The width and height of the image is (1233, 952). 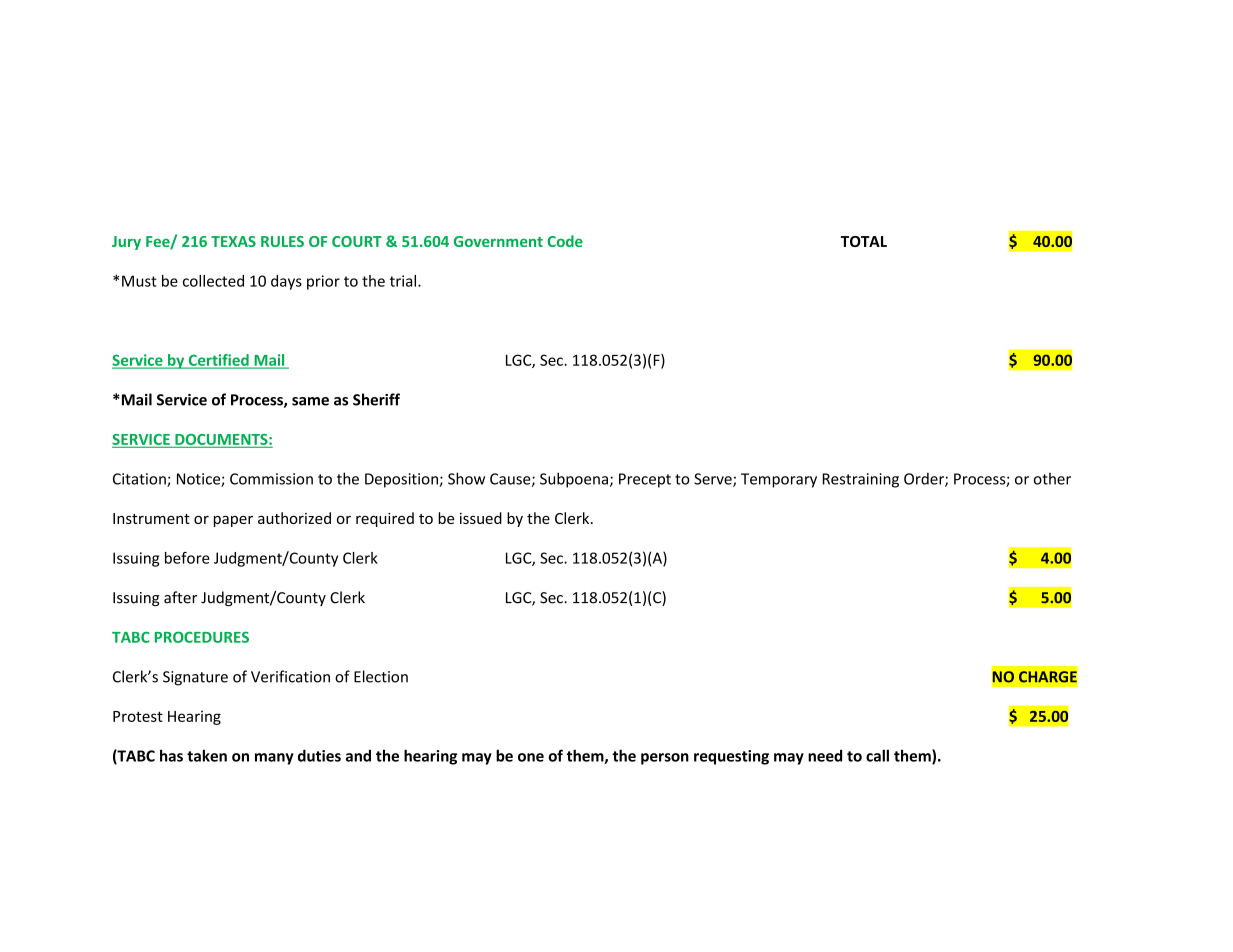 I want to click on TOTAL, so click(x=864, y=241).
